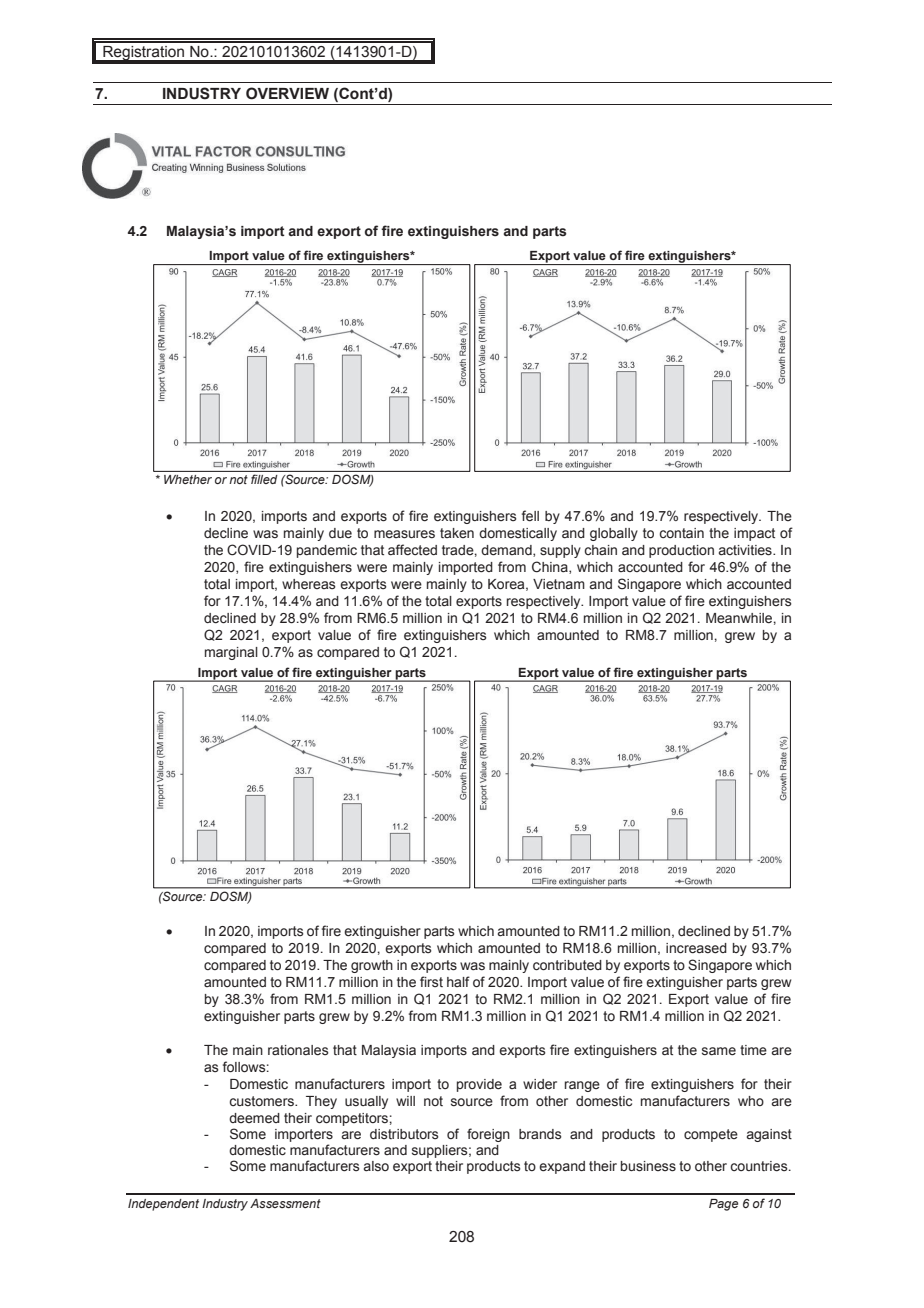 The image size is (924, 1308). What do you see at coordinates (754, 534) in the screenshot?
I see `impact` at bounding box center [754, 534].
